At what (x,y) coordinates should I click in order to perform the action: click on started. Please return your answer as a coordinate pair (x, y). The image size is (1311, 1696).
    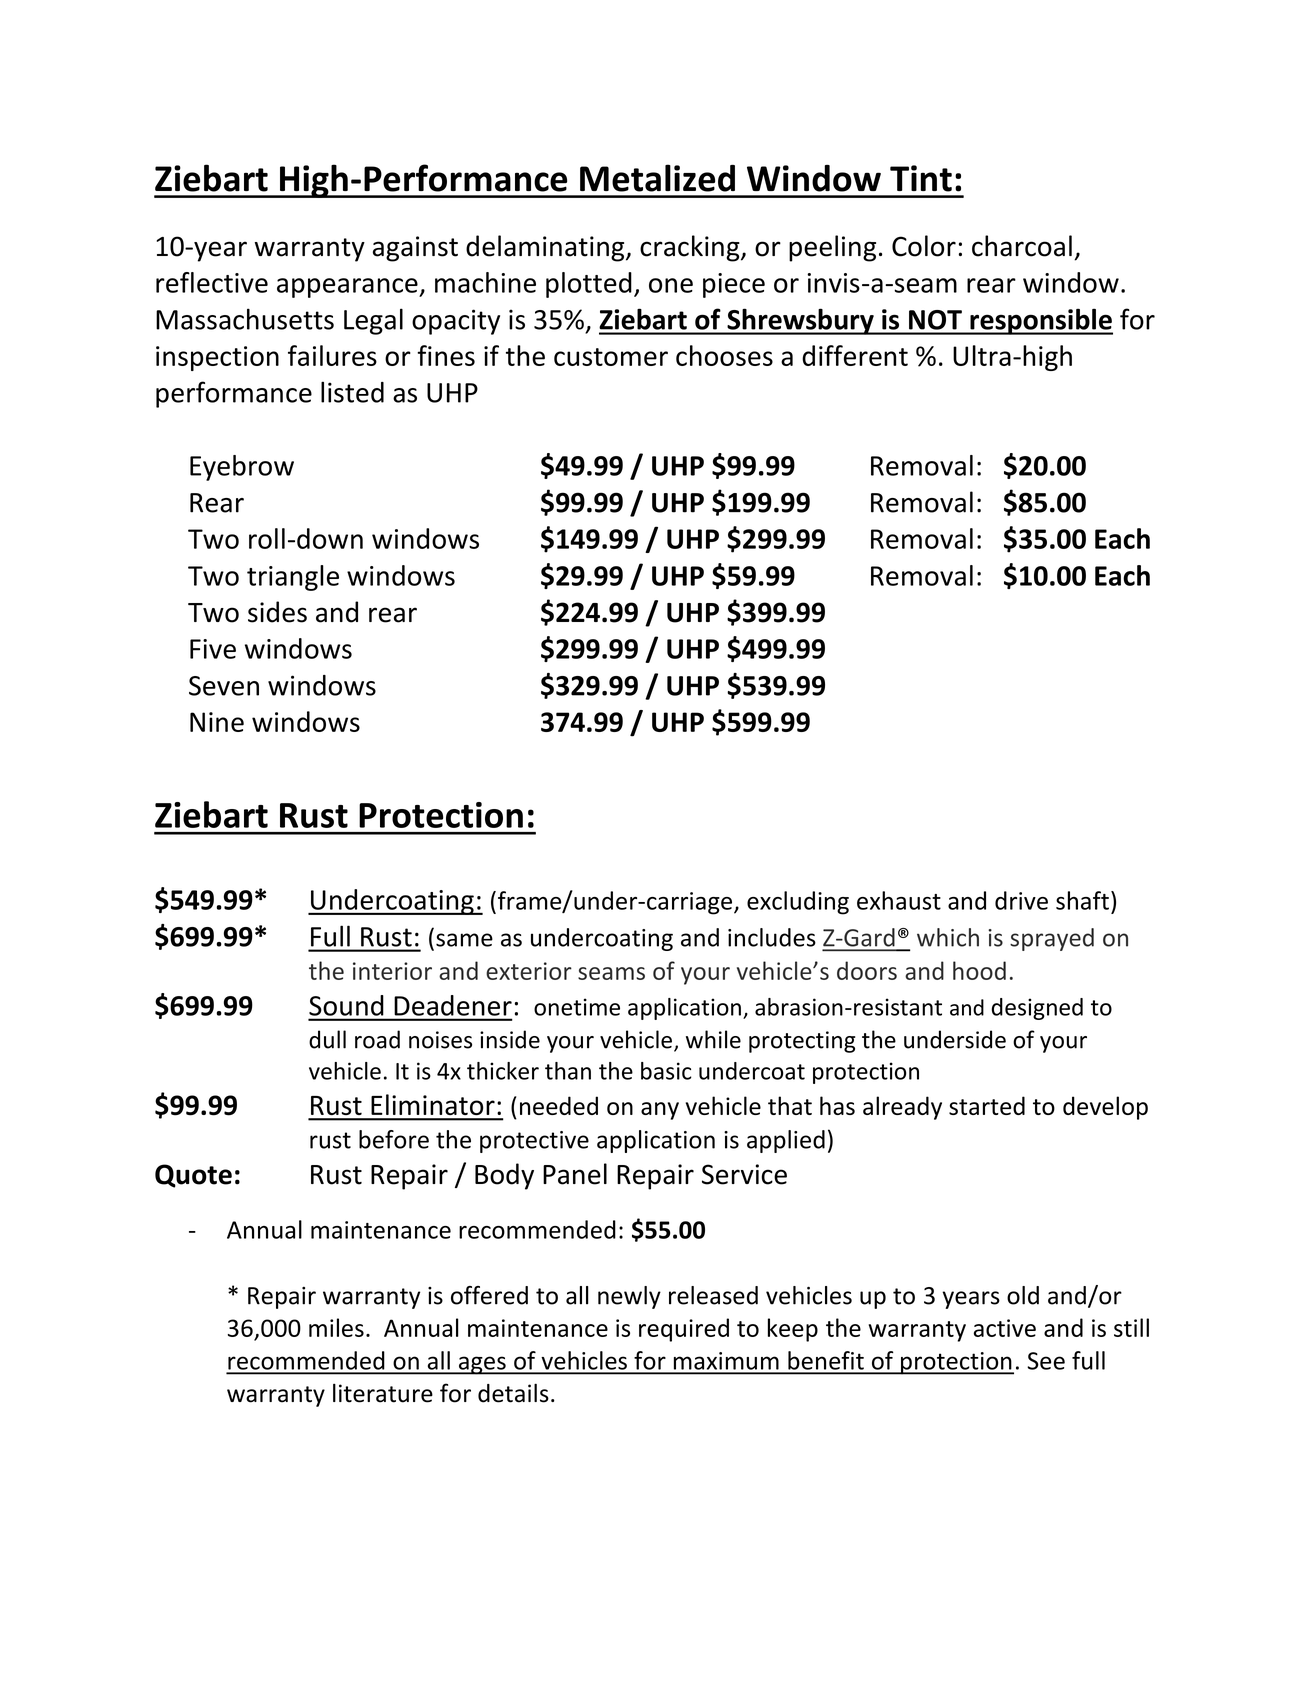
    Looking at the image, I should click on (987, 1105).
